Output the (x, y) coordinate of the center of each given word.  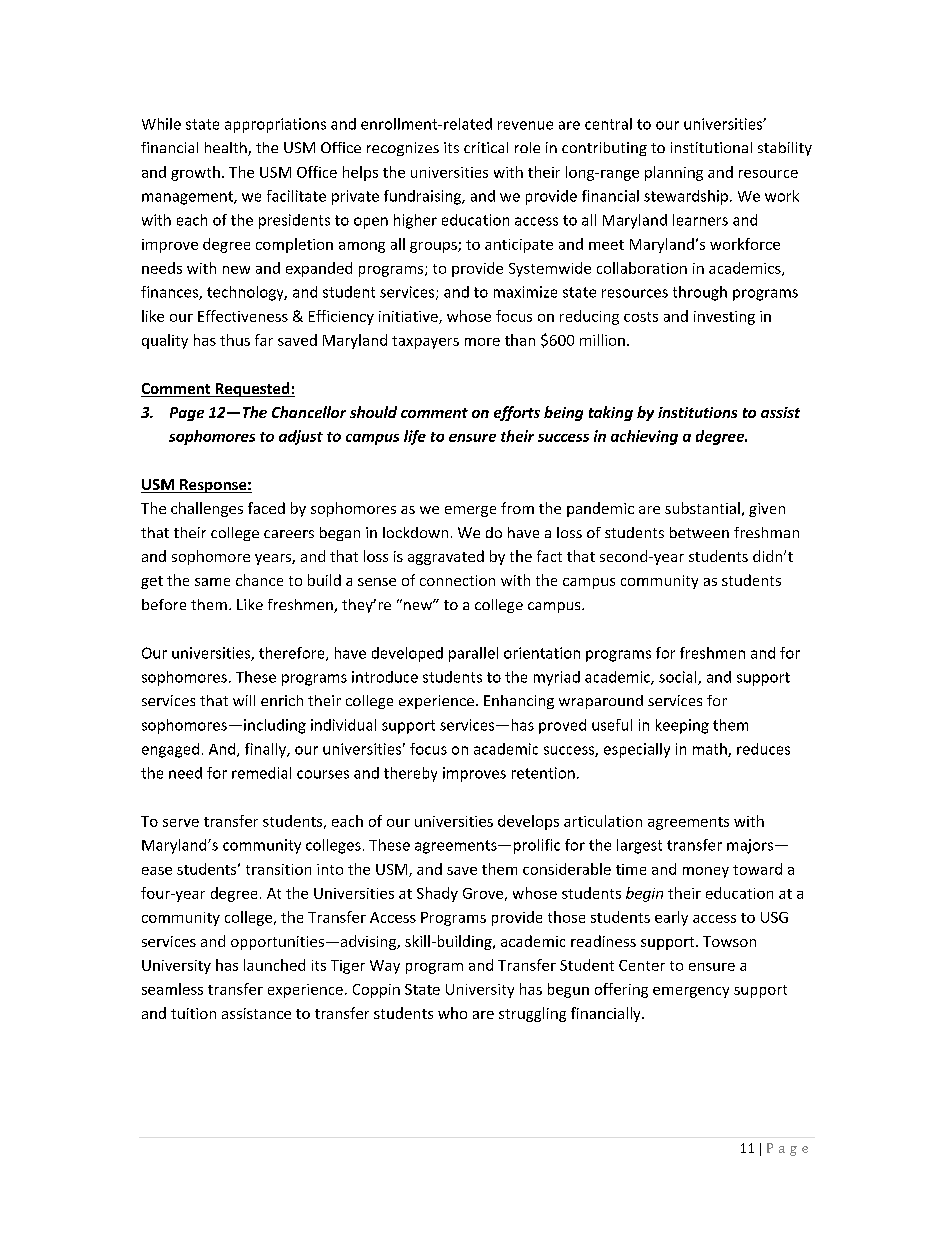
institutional (711, 147)
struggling (532, 1014)
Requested (252, 389)
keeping (682, 726)
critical (486, 147)
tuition (193, 1013)
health (227, 149)
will (244, 700)
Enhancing (519, 702)
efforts (517, 413)
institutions (697, 412)
